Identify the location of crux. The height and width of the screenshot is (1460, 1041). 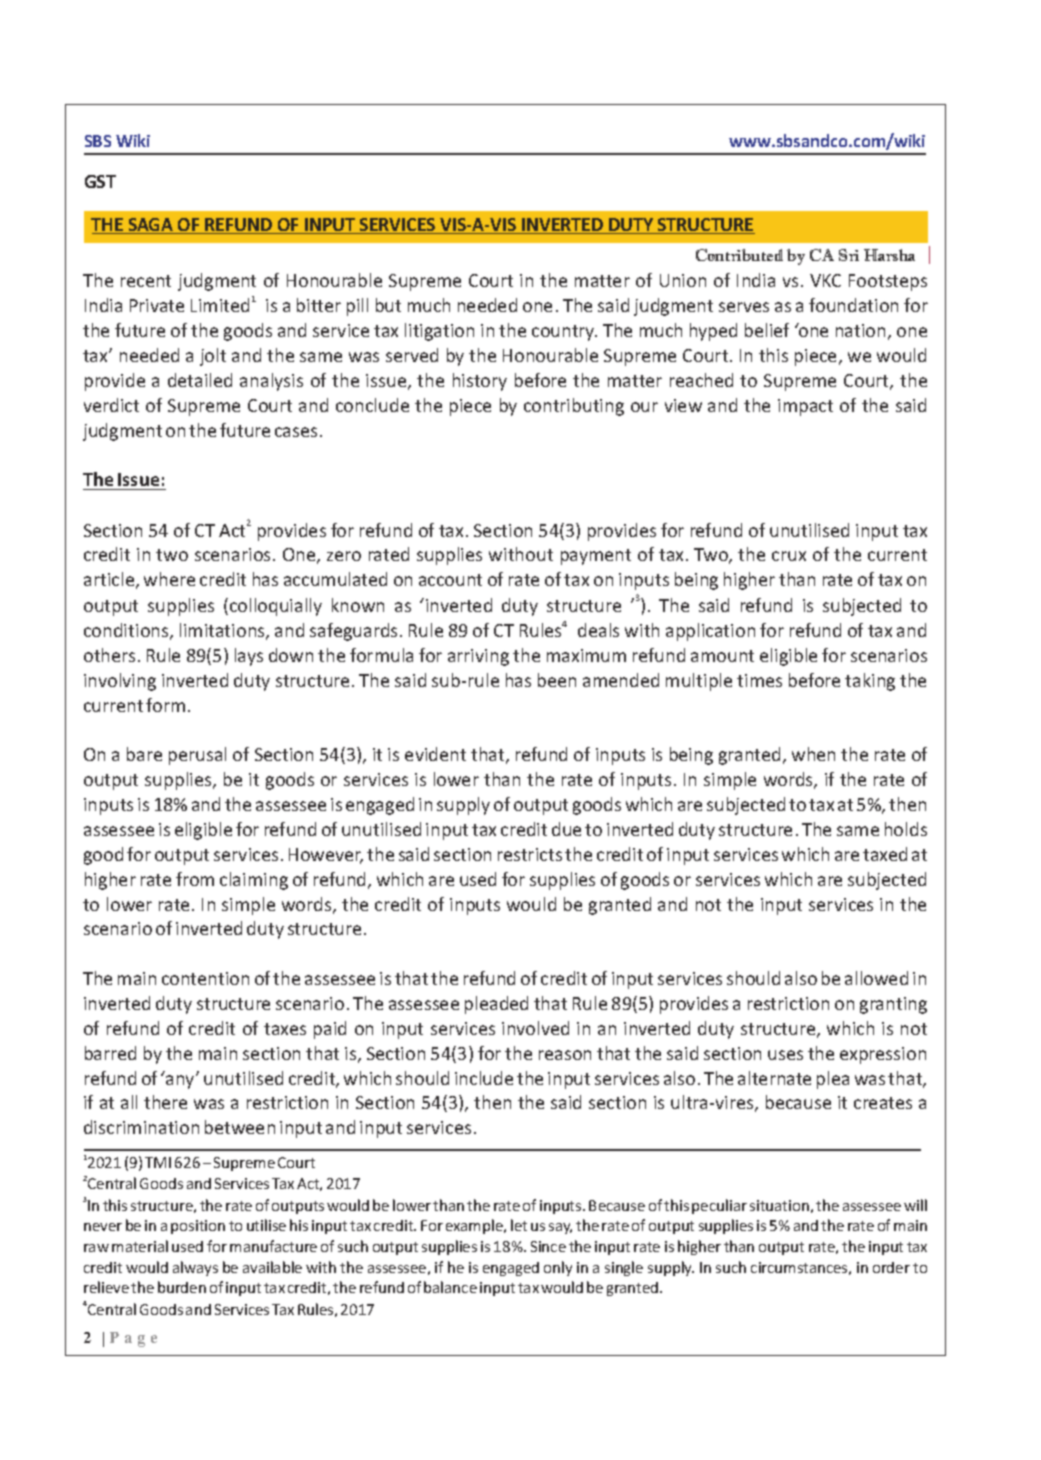
(789, 556).
